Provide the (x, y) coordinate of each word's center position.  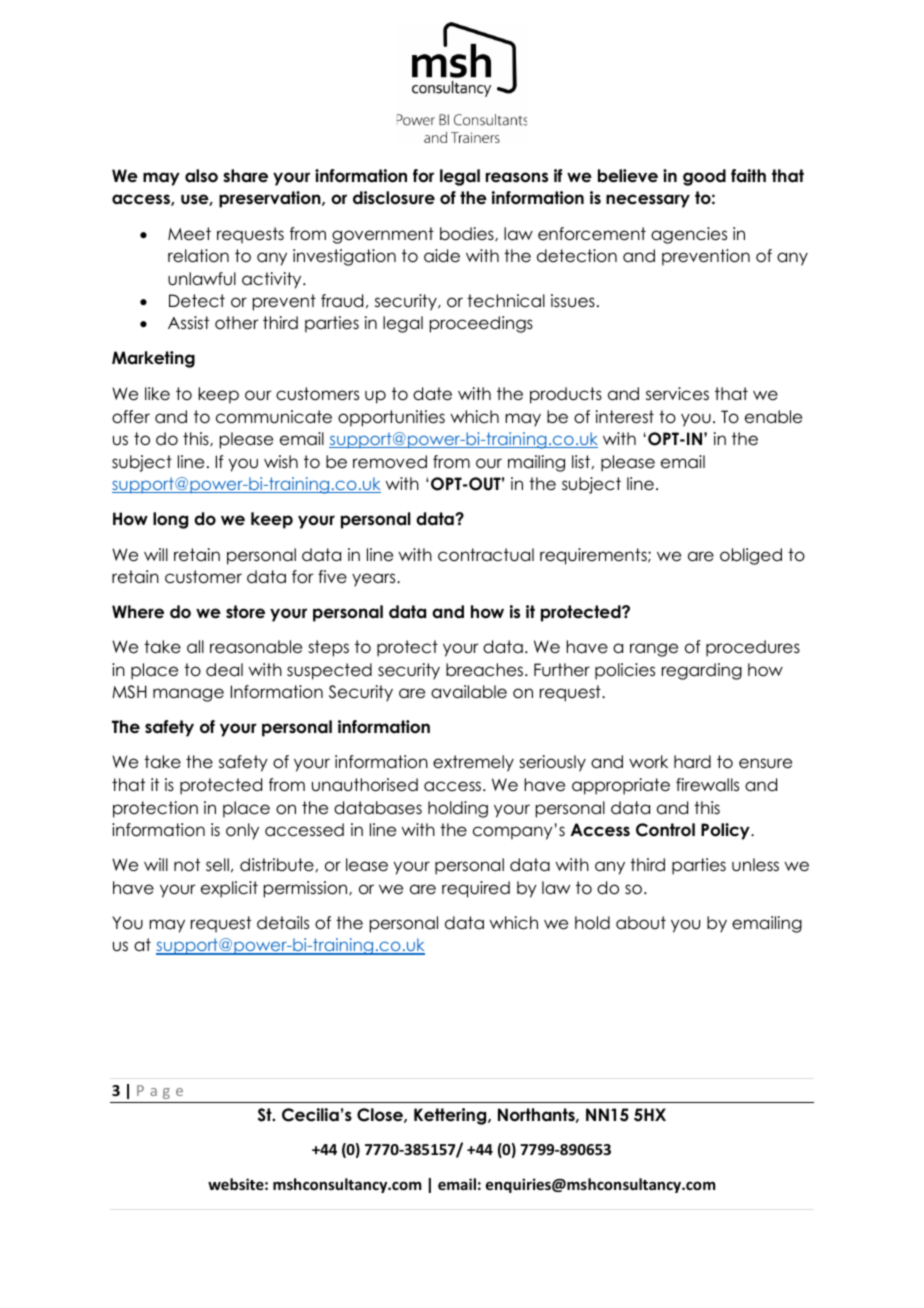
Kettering (451, 1116)
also (201, 176)
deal (224, 670)
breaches (486, 670)
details (283, 923)
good (704, 177)
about (641, 923)
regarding (702, 671)
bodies (468, 234)
